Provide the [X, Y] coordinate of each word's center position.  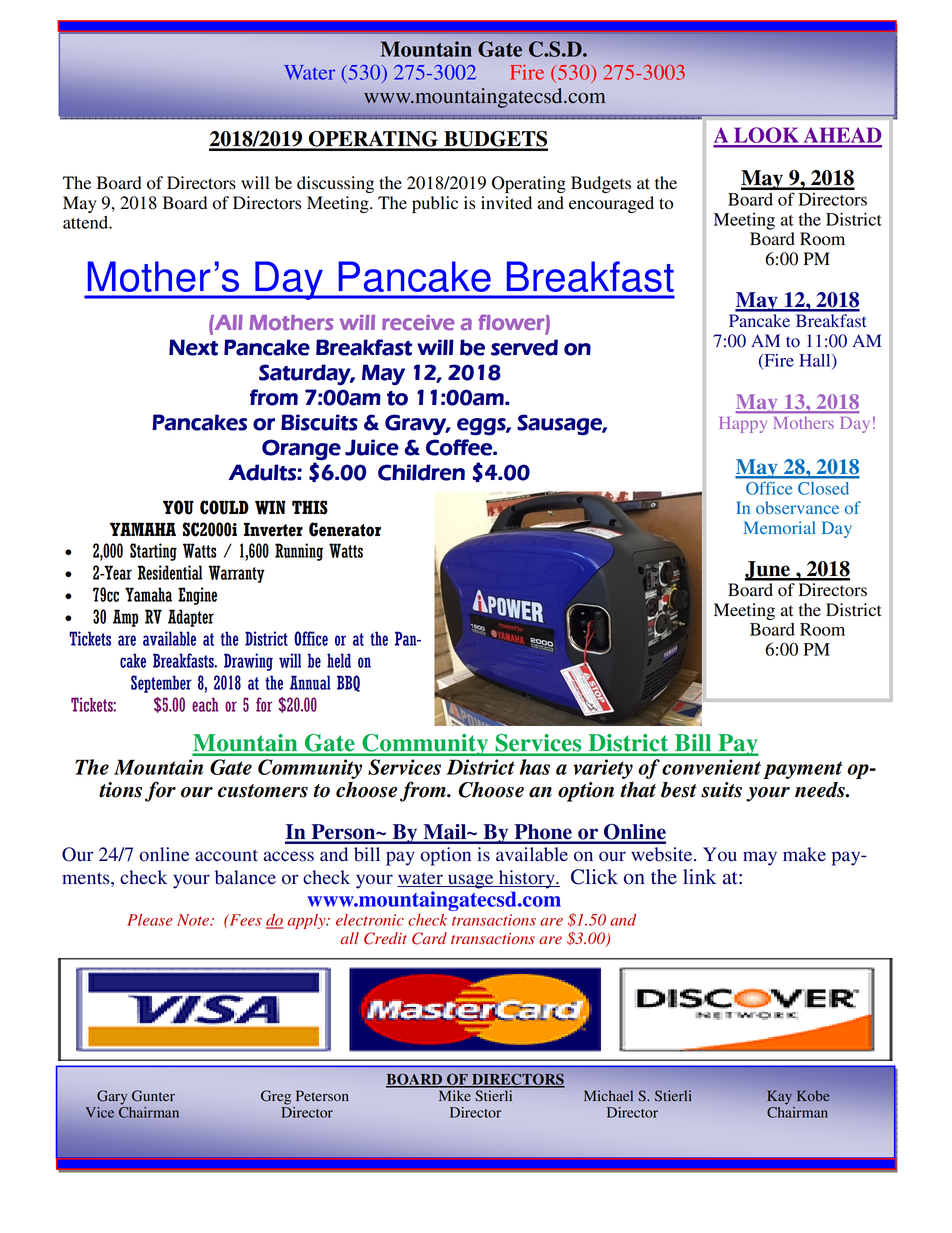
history [526, 879]
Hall [816, 361]
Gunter [153, 1096]
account [226, 855]
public [435, 204]
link [699, 876]
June [768, 570]
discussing [335, 184]
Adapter [191, 618]
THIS [310, 507]
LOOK [766, 136]
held [339, 660]
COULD [224, 507]
